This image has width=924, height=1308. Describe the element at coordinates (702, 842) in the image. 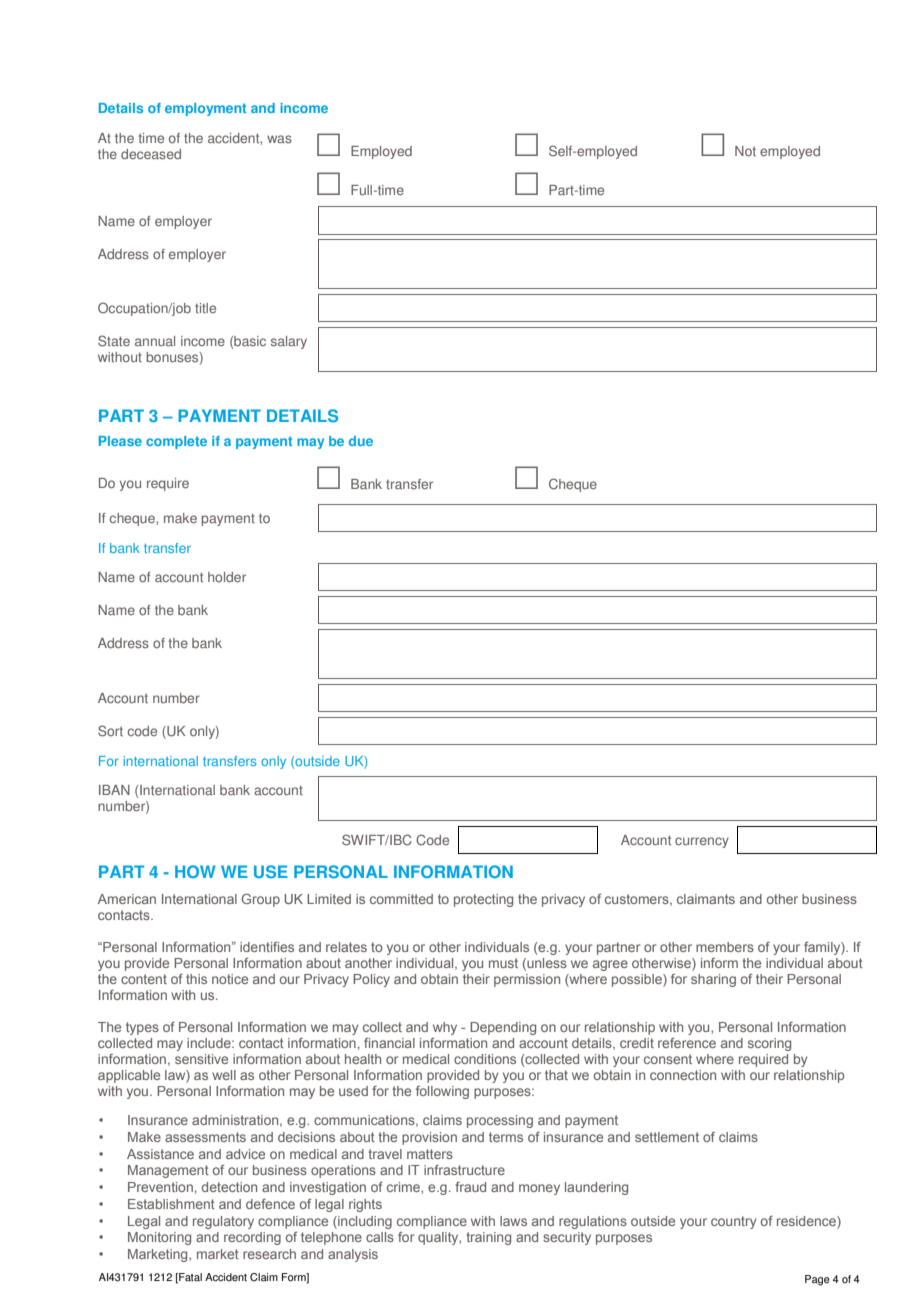

I see `currency` at that location.
